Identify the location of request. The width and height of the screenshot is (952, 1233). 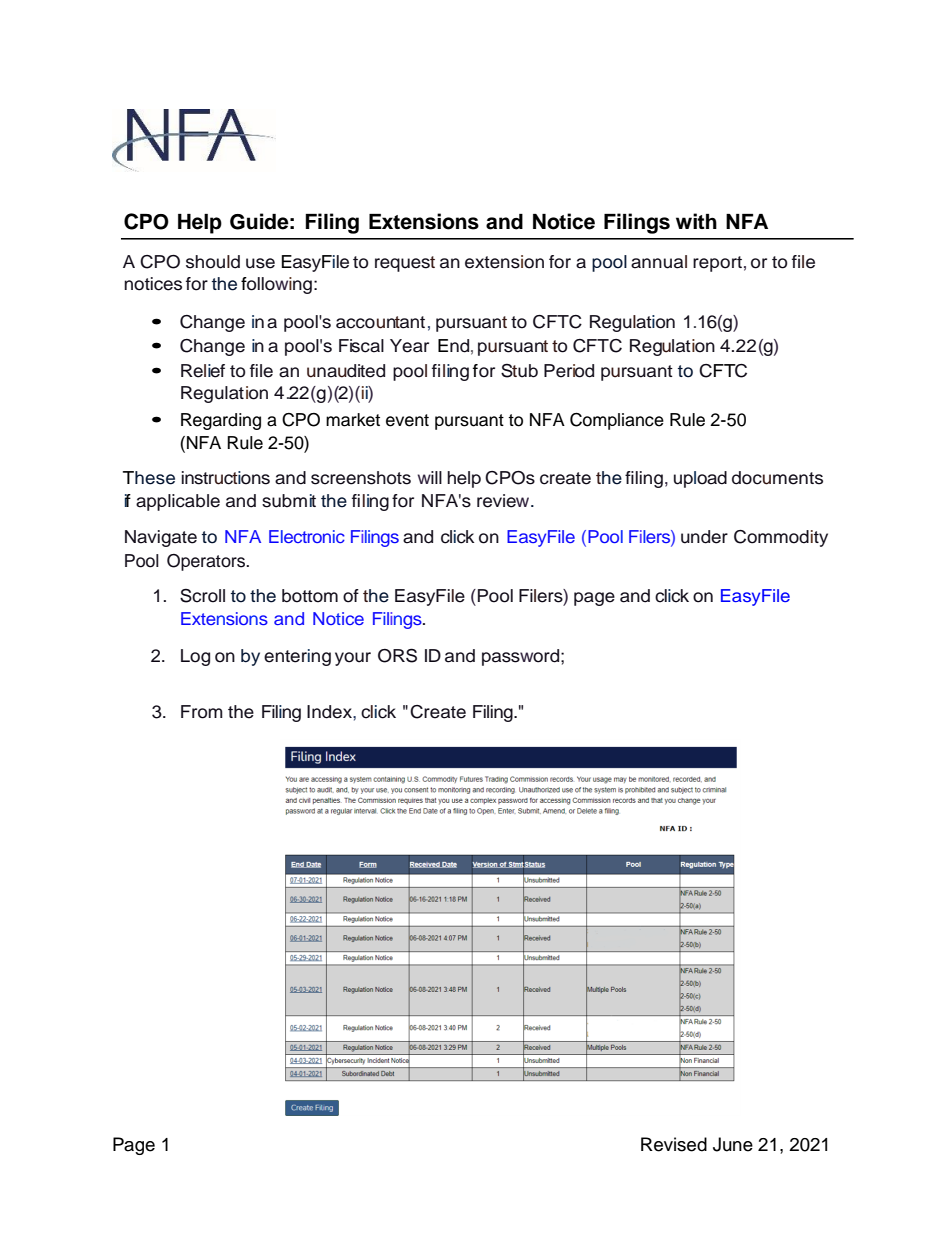
(405, 264).
